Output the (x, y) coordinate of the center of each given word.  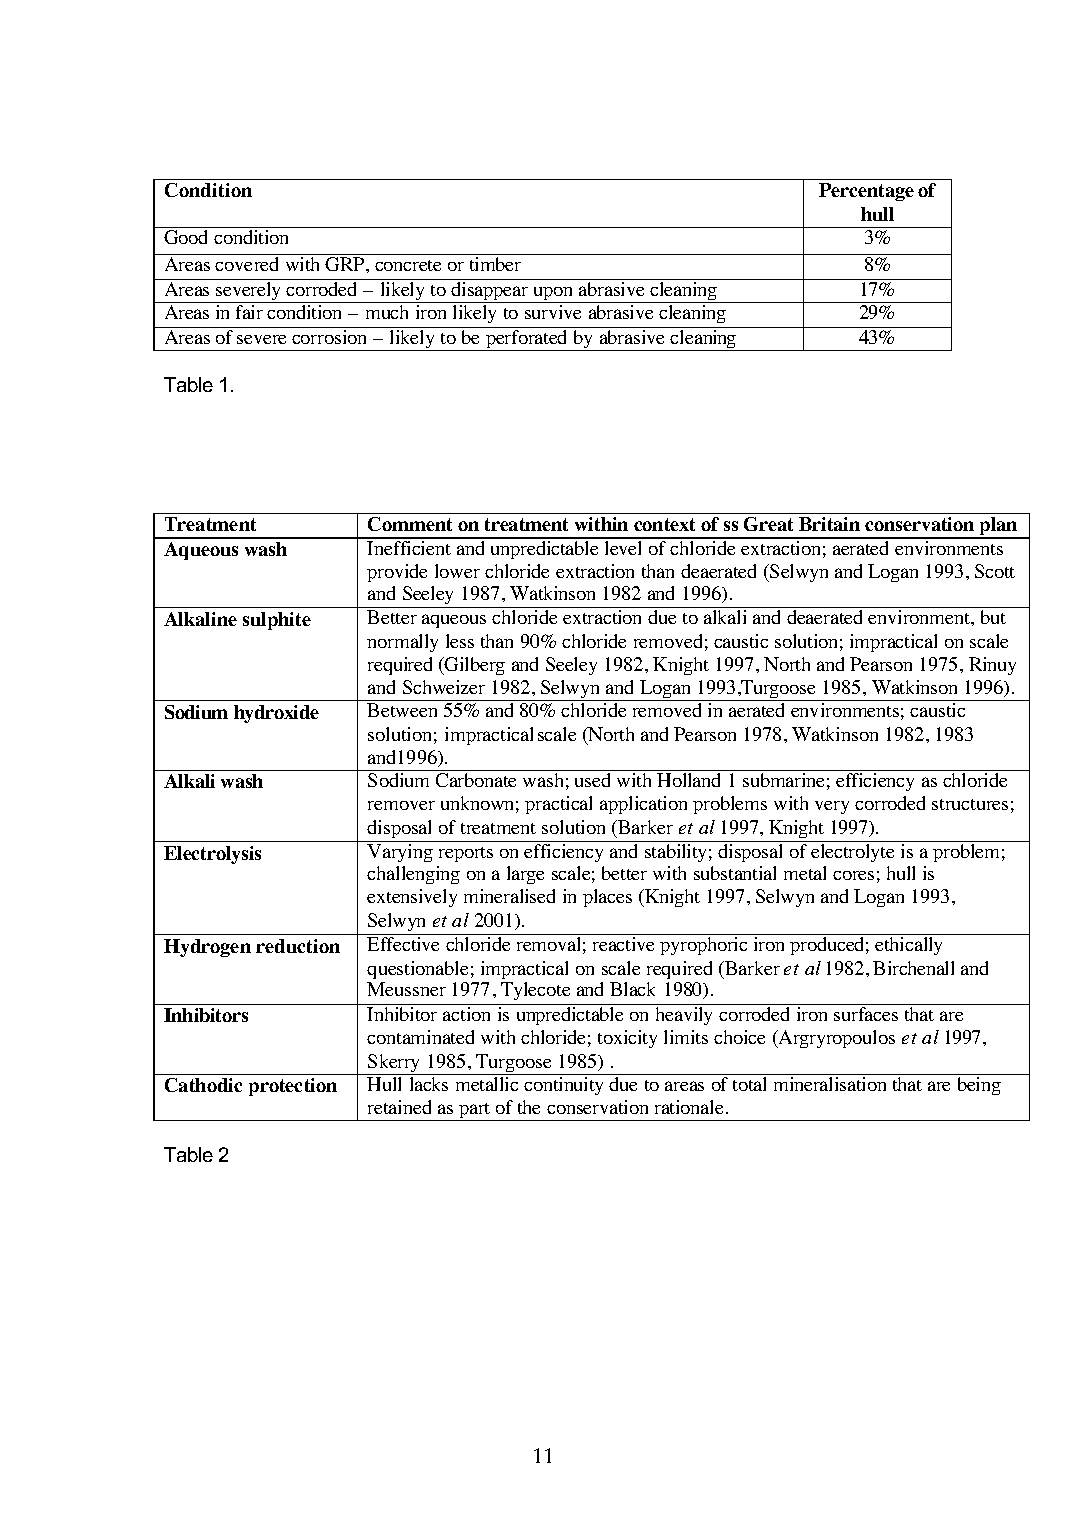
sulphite (277, 621)
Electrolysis (212, 855)
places (607, 898)
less (460, 641)
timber (495, 264)
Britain (829, 524)
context (664, 524)
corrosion (329, 337)
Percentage (866, 192)
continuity (563, 1086)
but (993, 617)
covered (246, 264)
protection (293, 1087)
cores (853, 875)
